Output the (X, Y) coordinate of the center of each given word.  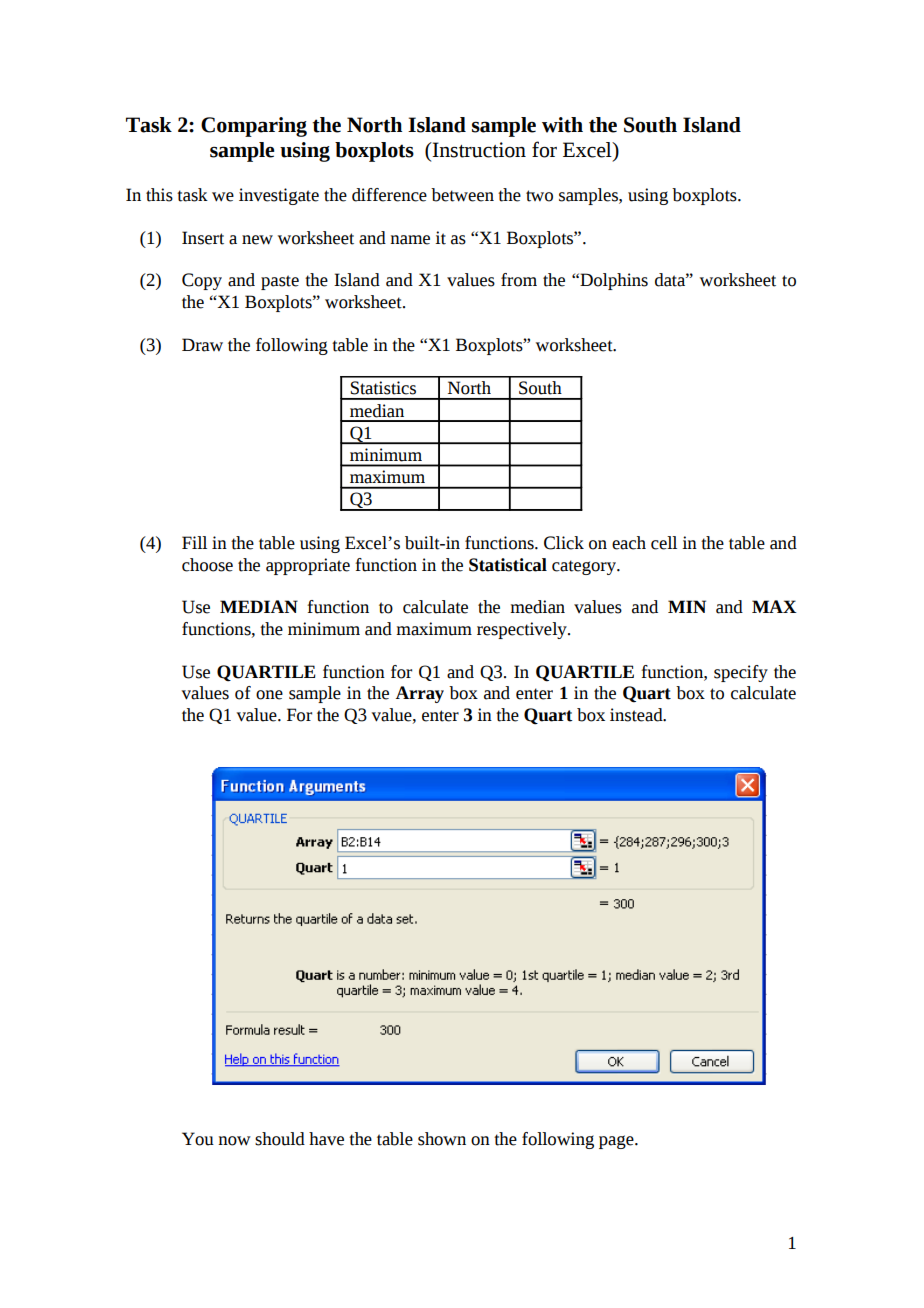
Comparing (254, 127)
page (617, 1142)
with (562, 125)
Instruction (478, 150)
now (234, 1141)
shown (442, 1139)
